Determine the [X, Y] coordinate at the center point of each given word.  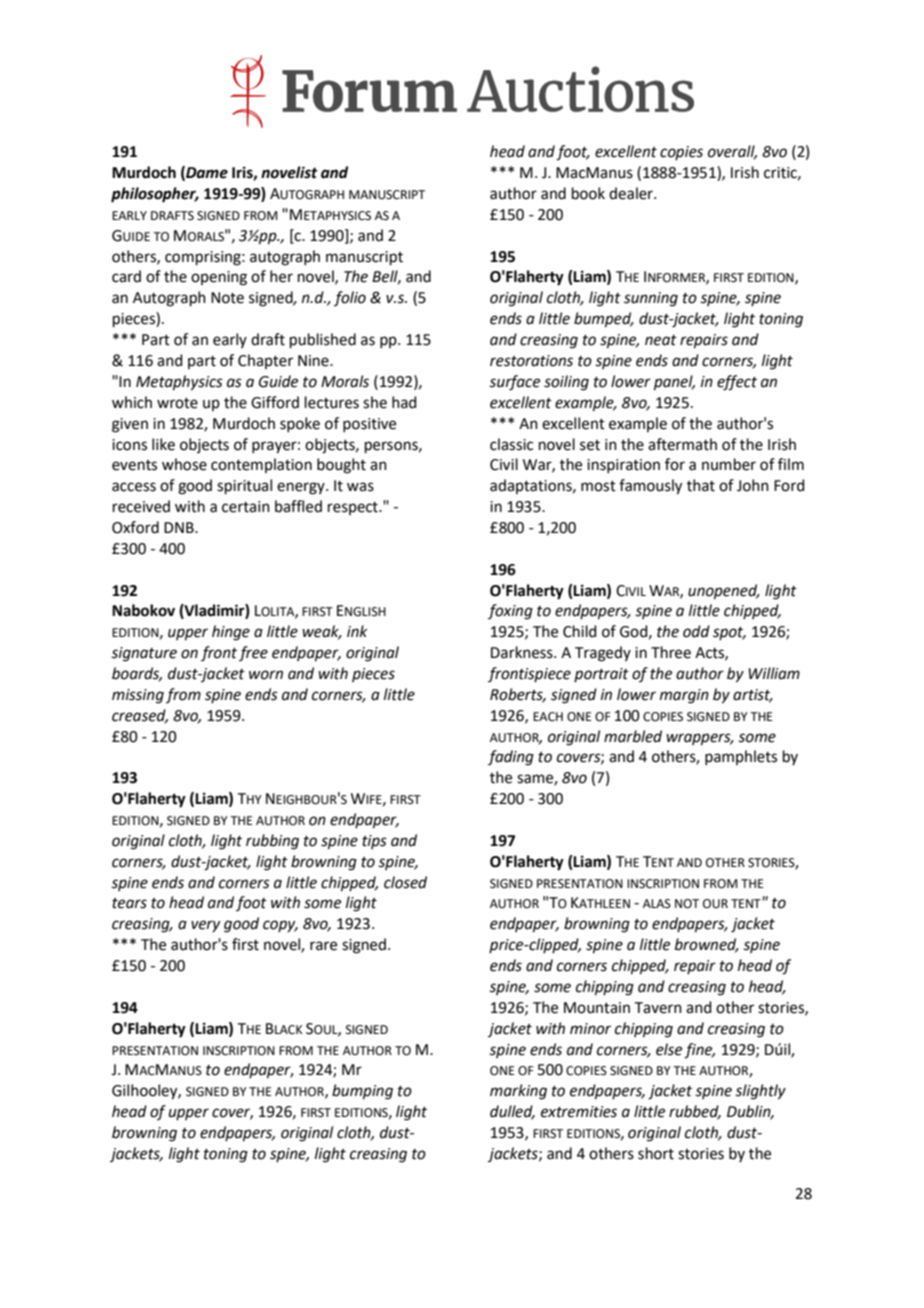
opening [219, 278]
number [729, 464]
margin [684, 696]
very [205, 926]
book [588, 193]
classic [511, 444]
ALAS [657, 904]
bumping [362, 1092]
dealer [632, 193]
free [253, 653]
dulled [512, 1112]
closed [405, 882]
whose [184, 464]
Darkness [523, 652]
